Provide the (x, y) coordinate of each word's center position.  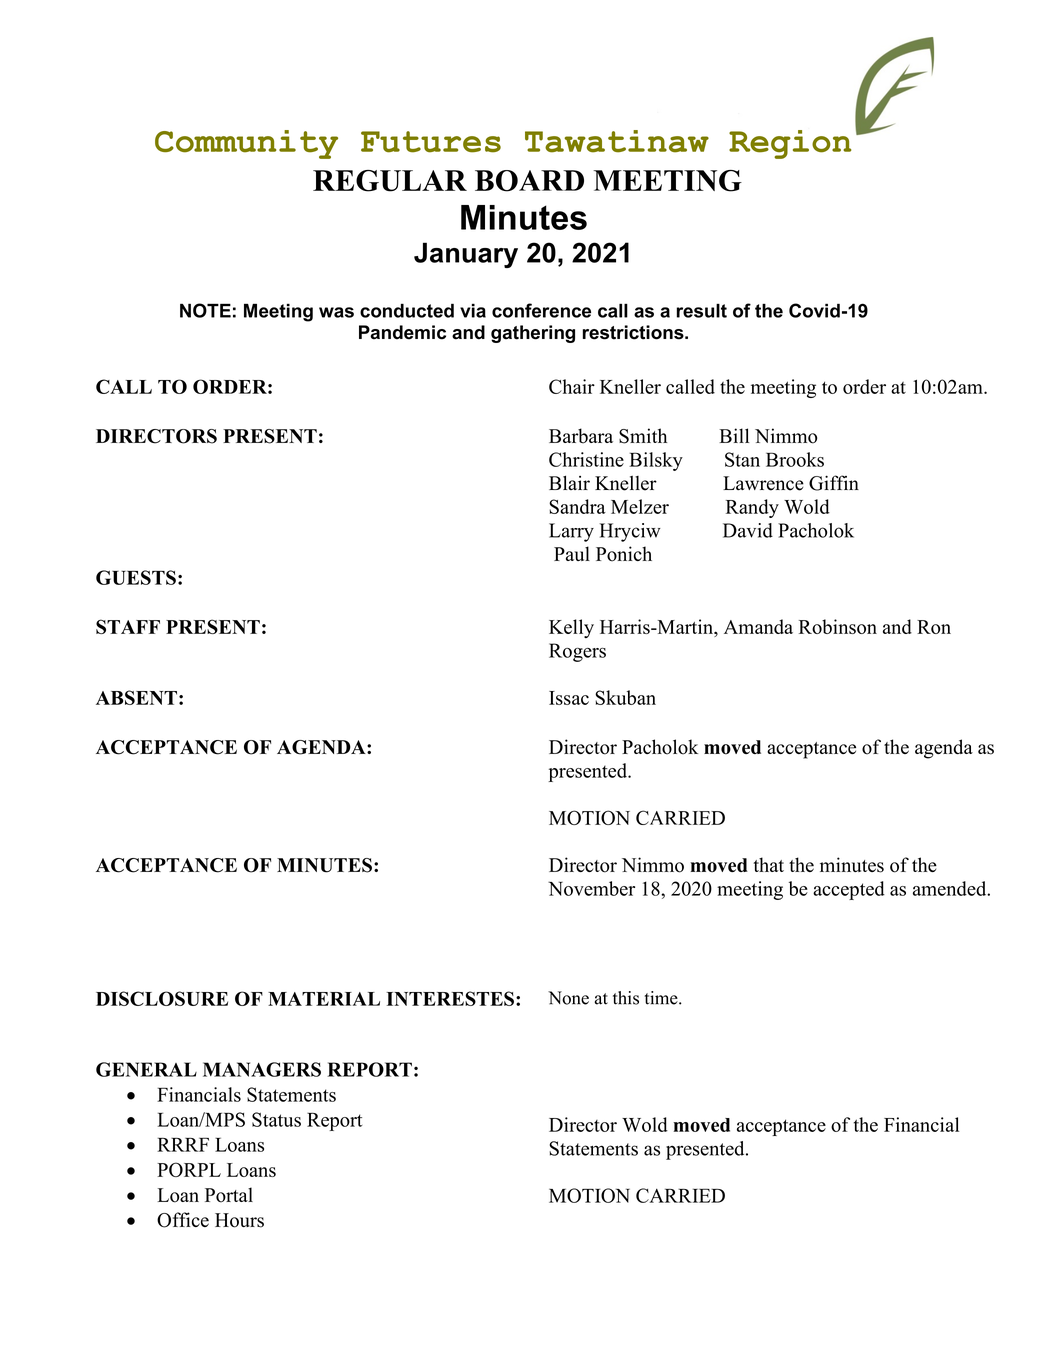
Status (276, 1119)
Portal (229, 1195)
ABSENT (136, 697)
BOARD (529, 181)
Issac (569, 698)
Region (790, 144)
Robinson (838, 626)
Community (246, 144)
